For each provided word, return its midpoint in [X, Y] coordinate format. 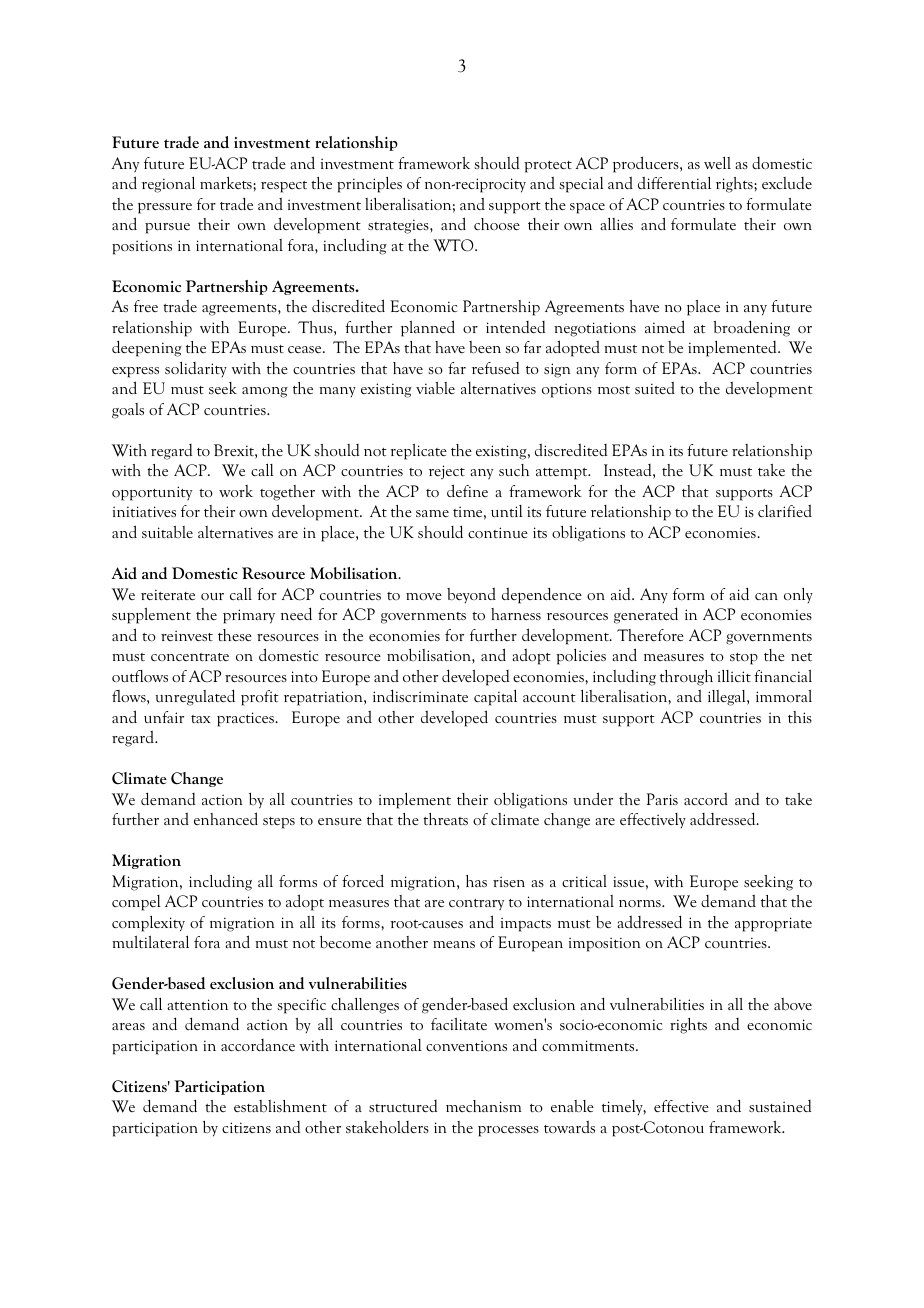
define [467, 490]
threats [445, 819]
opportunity [152, 493]
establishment [280, 1106]
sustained [780, 1106]
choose [497, 224]
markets [227, 183]
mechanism [483, 1106]
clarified [785, 510]
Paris [662, 799]
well [717, 163]
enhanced [226, 818]
